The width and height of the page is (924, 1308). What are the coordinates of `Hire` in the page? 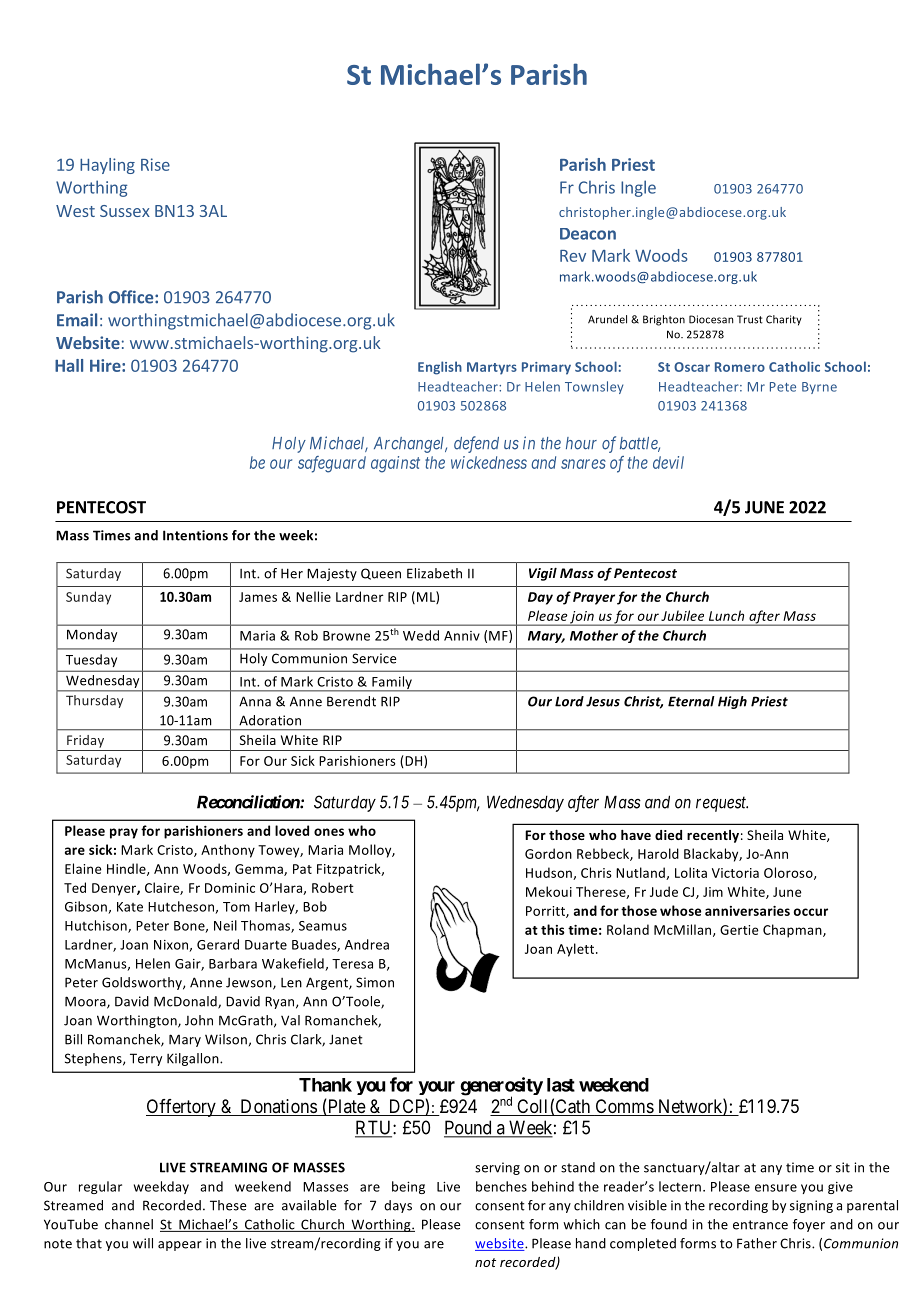 It's located at (106, 365).
